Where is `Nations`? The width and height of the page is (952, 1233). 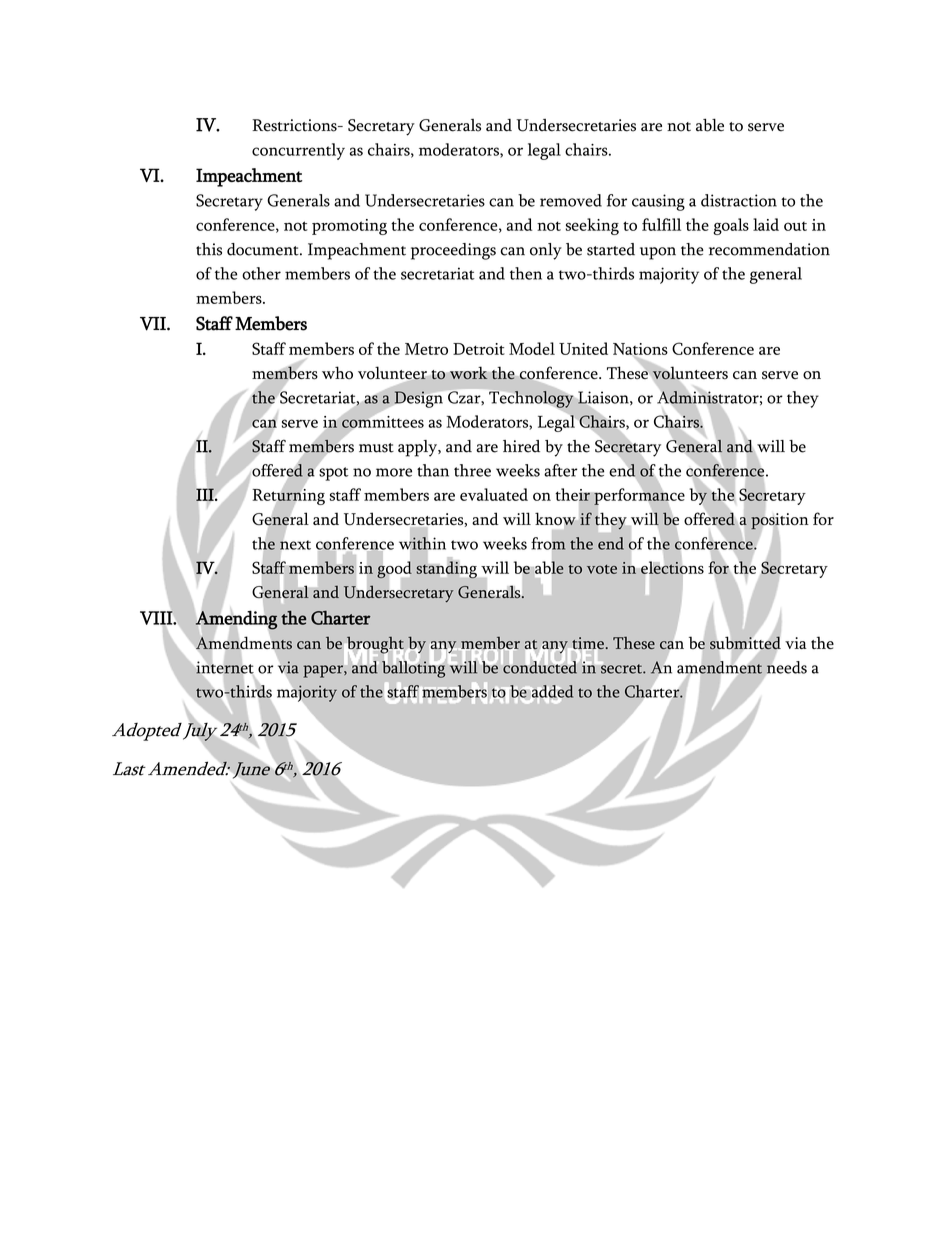
Nations is located at coordinates (640, 349).
